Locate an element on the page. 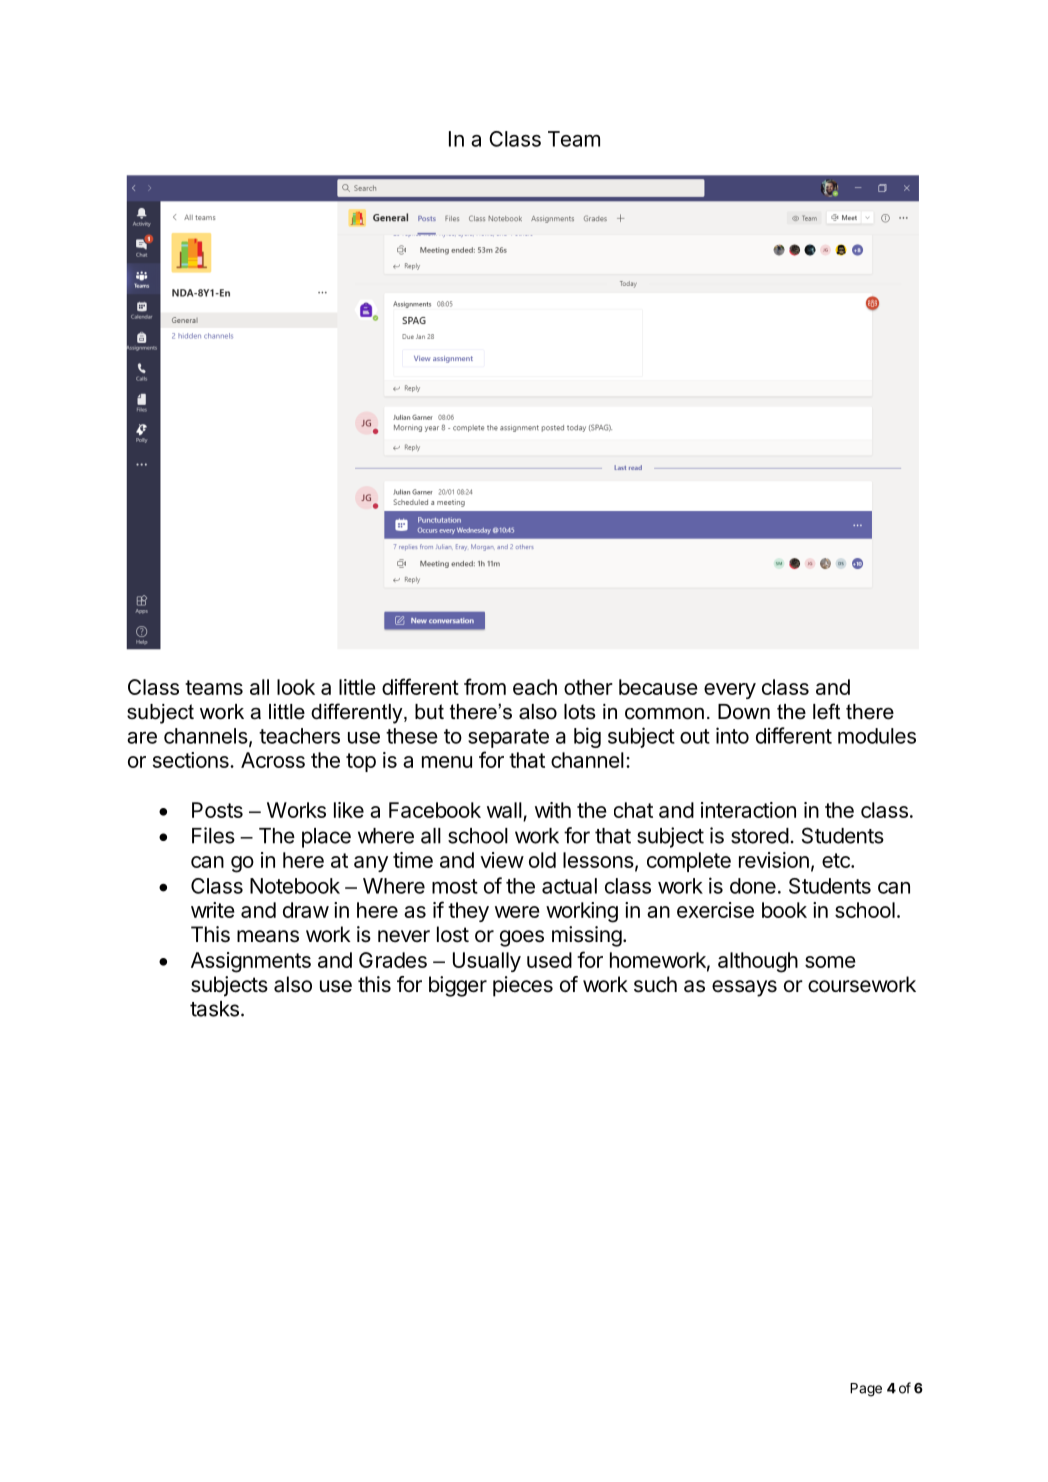 The height and width of the page is (1482, 1048). tasks is located at coordinates (214, 1009).
